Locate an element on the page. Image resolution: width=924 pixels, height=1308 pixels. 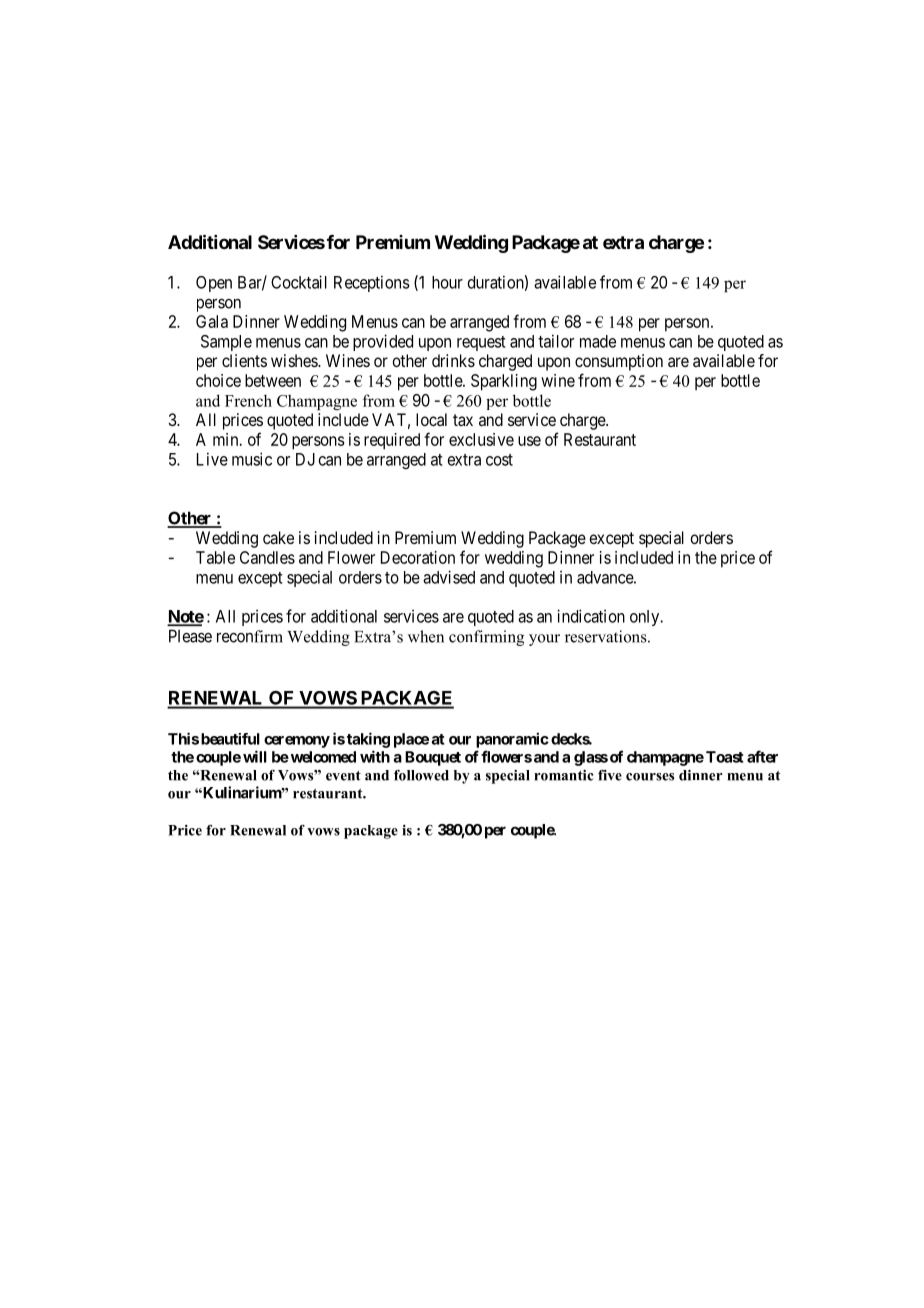
hour is located at coordinates (447, 282).
